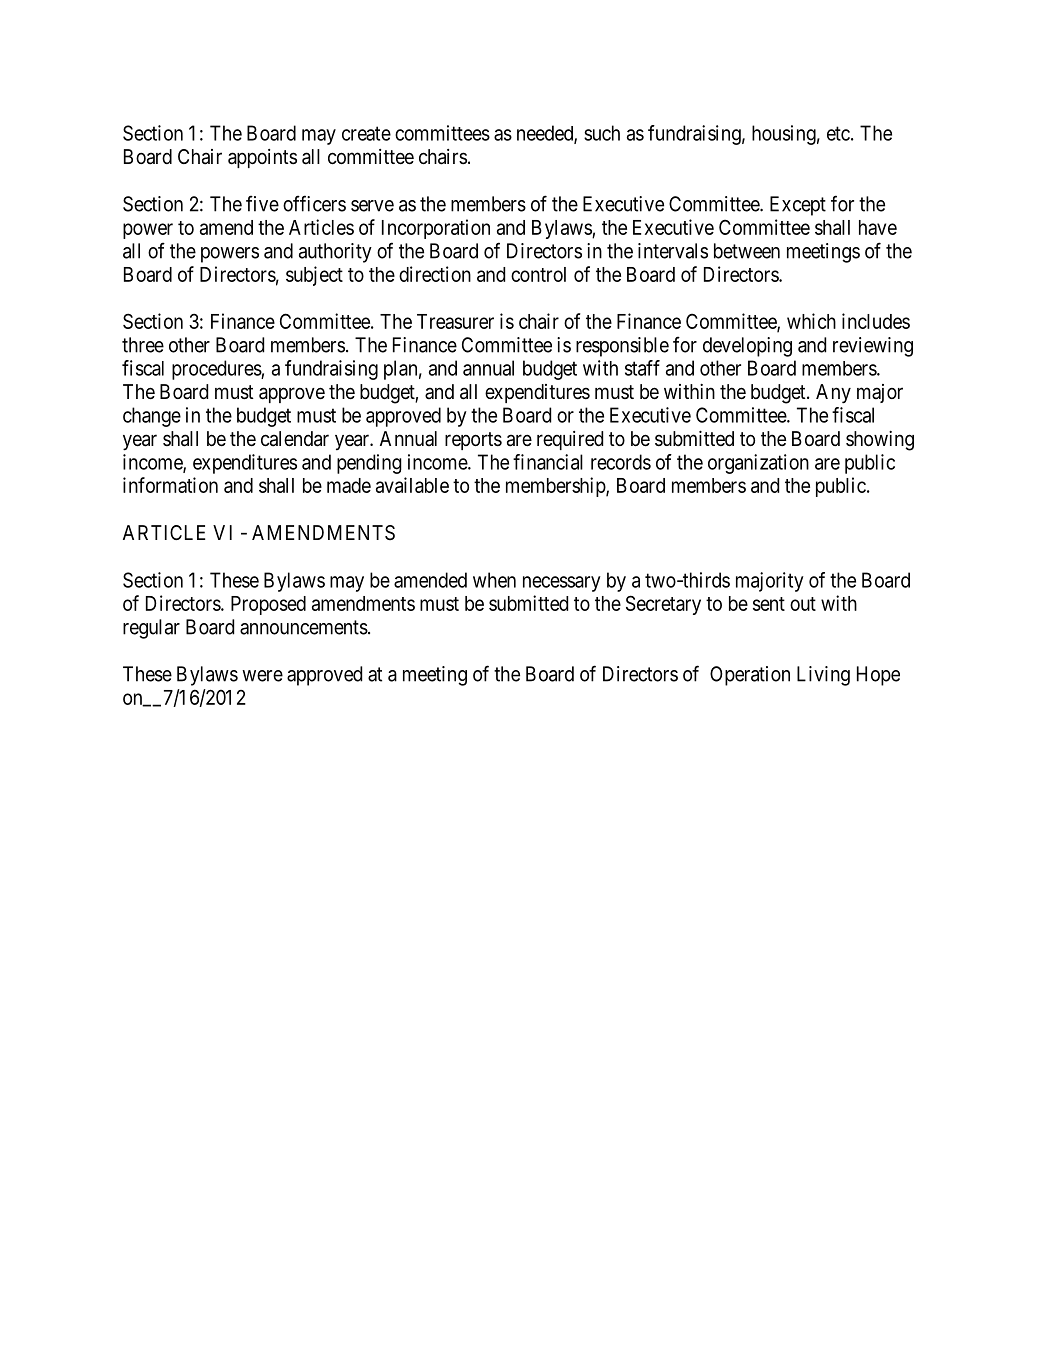 The width and height of the page is (1039, 1345). I want to click on information, so click(170, 485).
